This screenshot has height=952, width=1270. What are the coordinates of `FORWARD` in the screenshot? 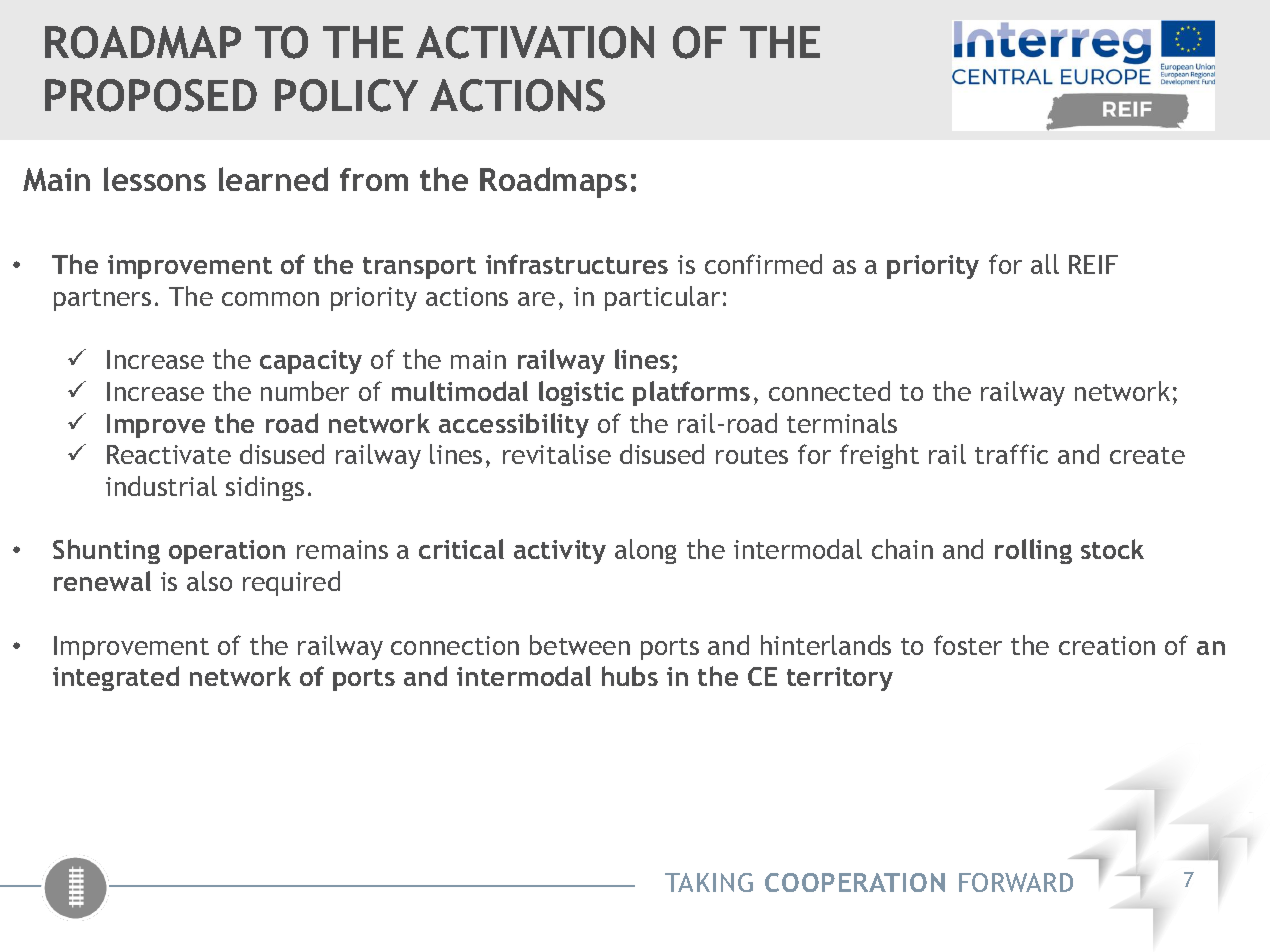 It's located at (1016, 882).
